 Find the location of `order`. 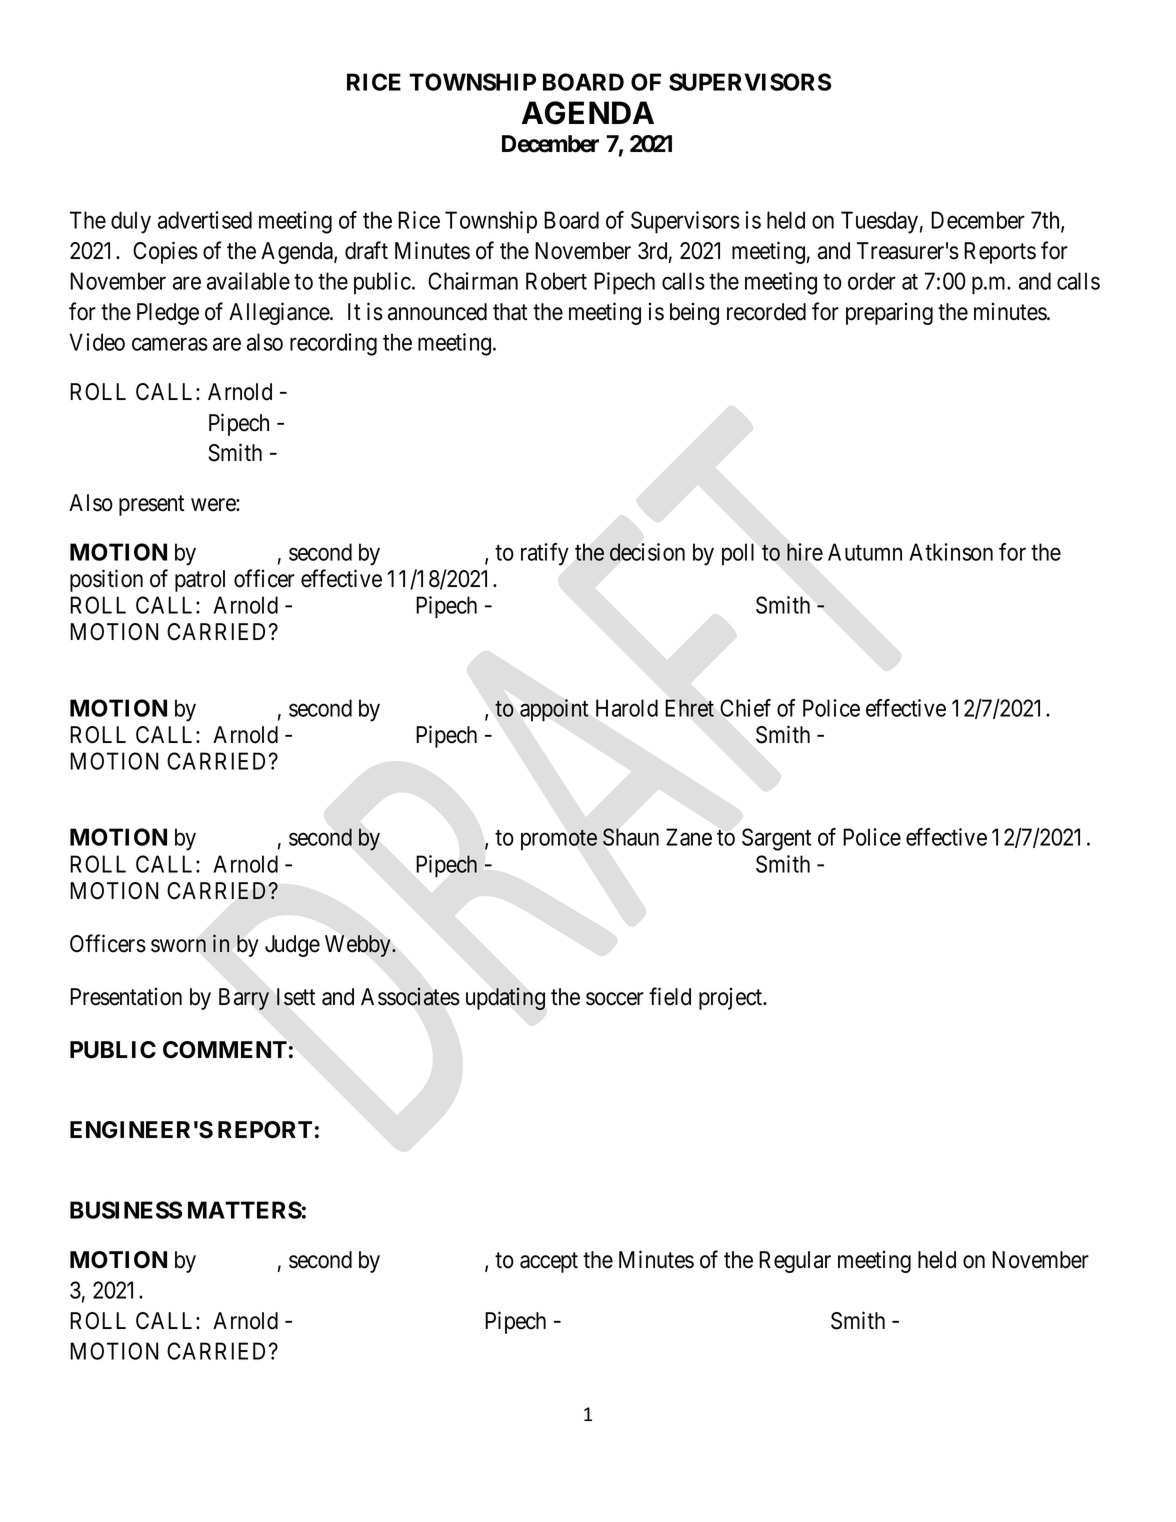

order is located at coordinates (872, 281).
